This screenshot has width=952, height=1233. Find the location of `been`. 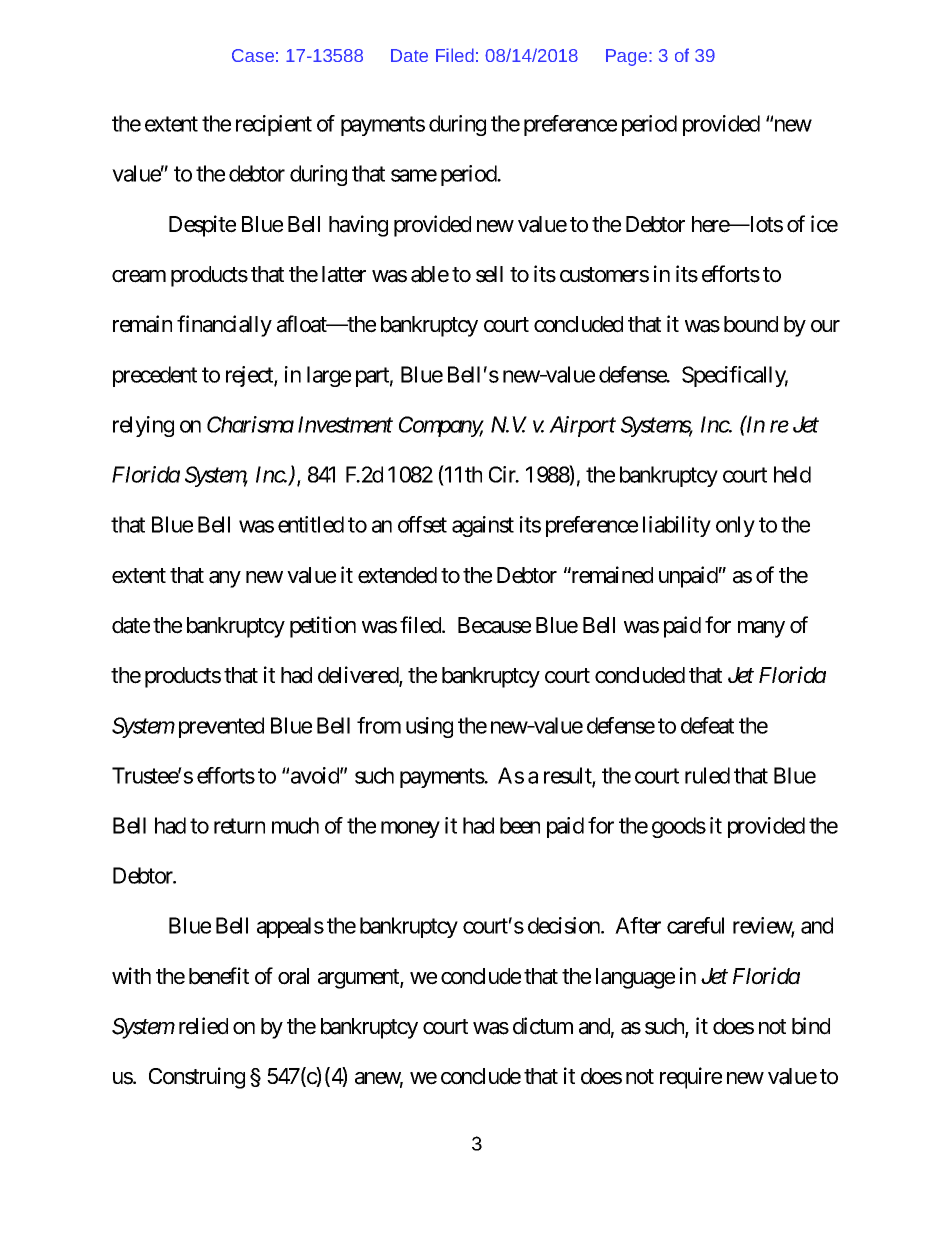

been is located at coordinates (520, 825).
